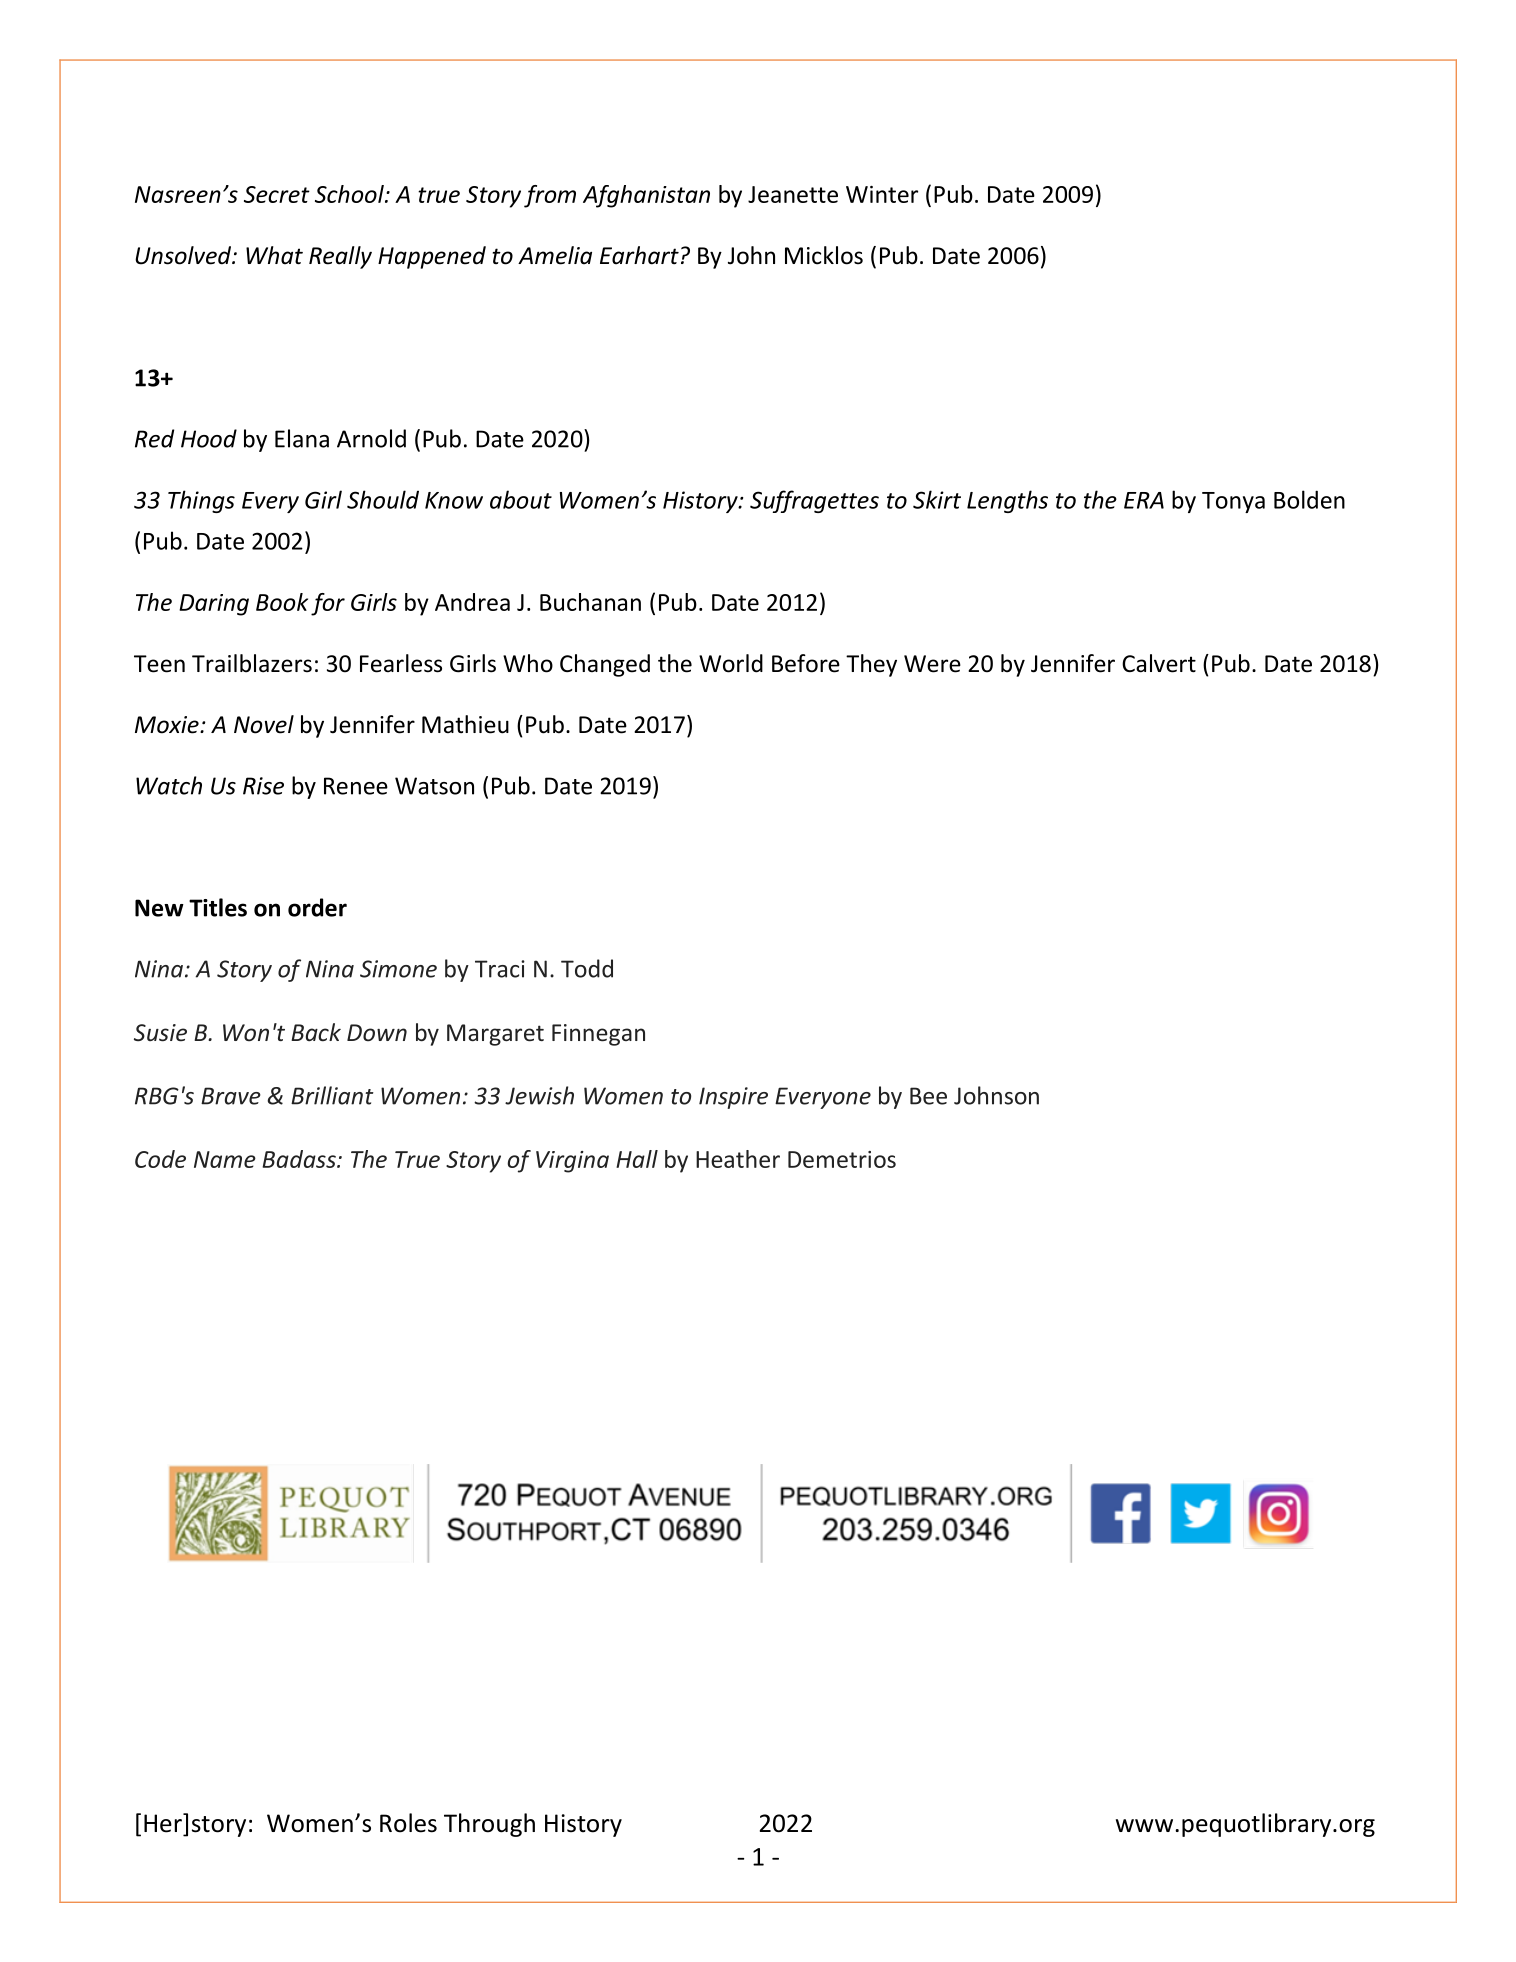 The width and height of the screenshot is (1516, 1962). What do you see at coordinates (408, 1823) in the screenshot?
I see `Roles` at bounding box center [408, 1823].
